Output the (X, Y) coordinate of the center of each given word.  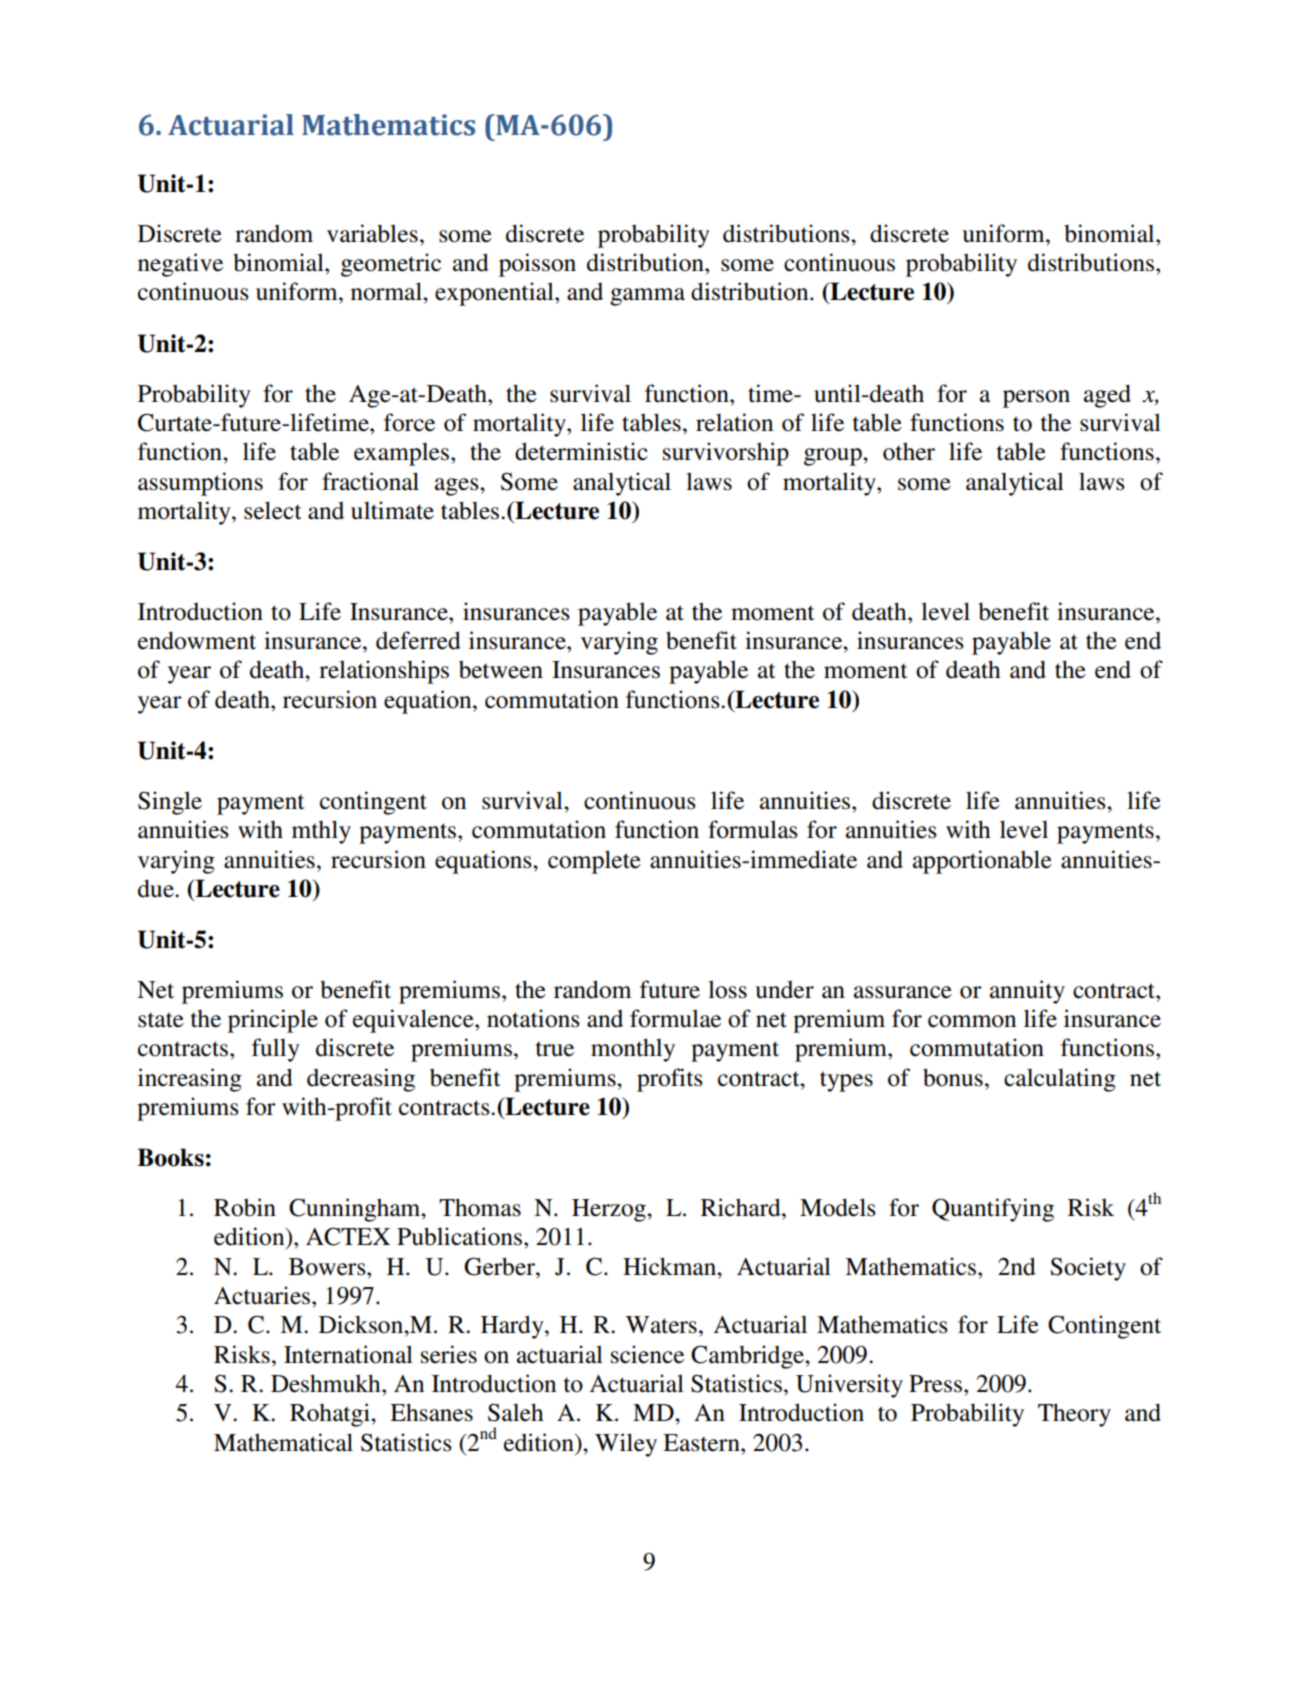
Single (170, 803)
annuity (1027, 992)
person (1036, 399)
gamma (647, 297)
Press (935, 1384)
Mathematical (283, 1442)
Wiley (626, 1445)
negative (180, 265)
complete (594, 862)
